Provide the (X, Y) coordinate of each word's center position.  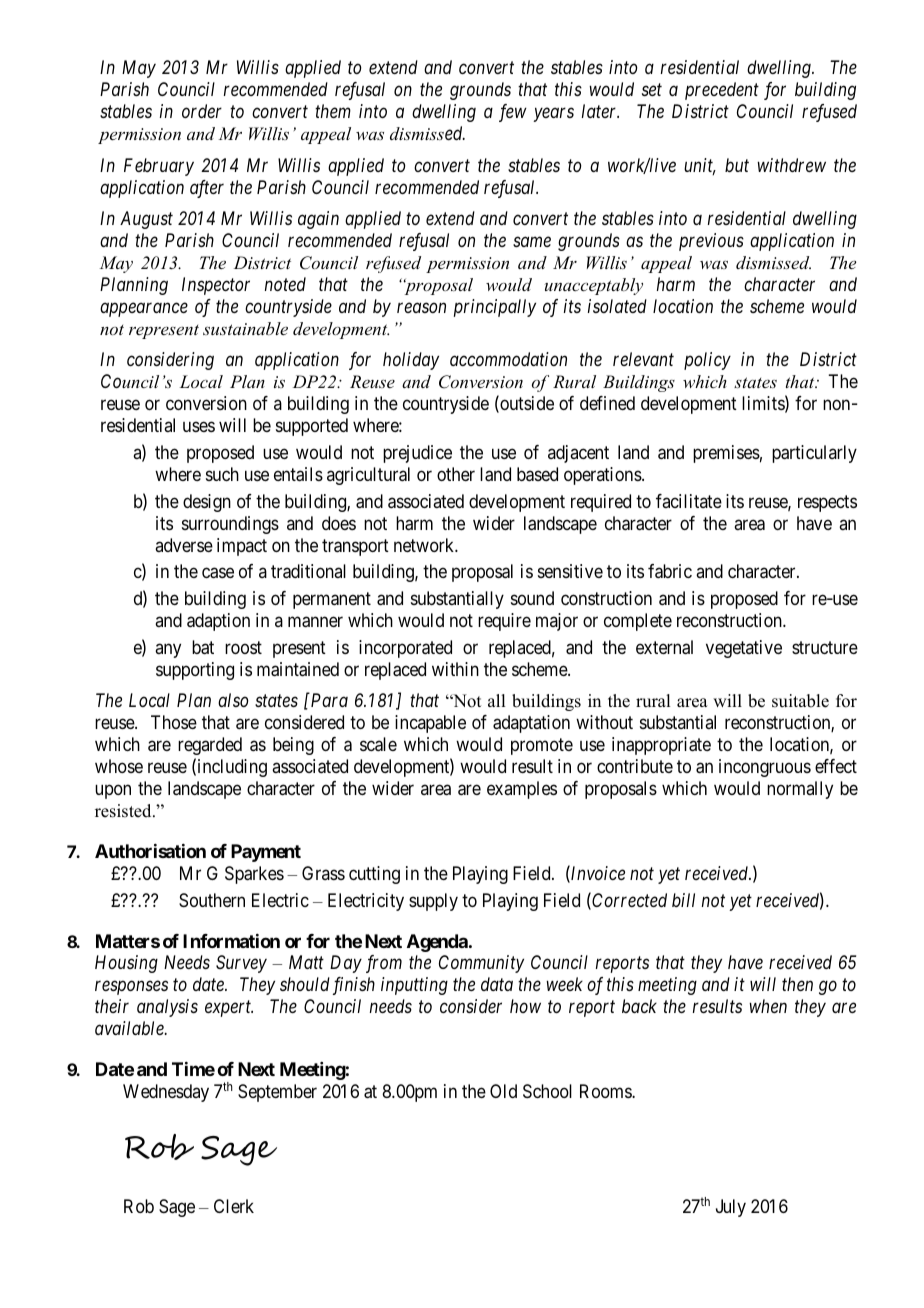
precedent (722, 91)
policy (707, 361)
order (202, 111)
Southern (212, 900)
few (513, 113)
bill (683, 900)
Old (503, 1091)
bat (203, 647)
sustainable (245, 328)
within (455, 669)
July (731, 1208)
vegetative (744, 649)
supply (433, 902)
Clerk (234, 1206)
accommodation (508, 359)
